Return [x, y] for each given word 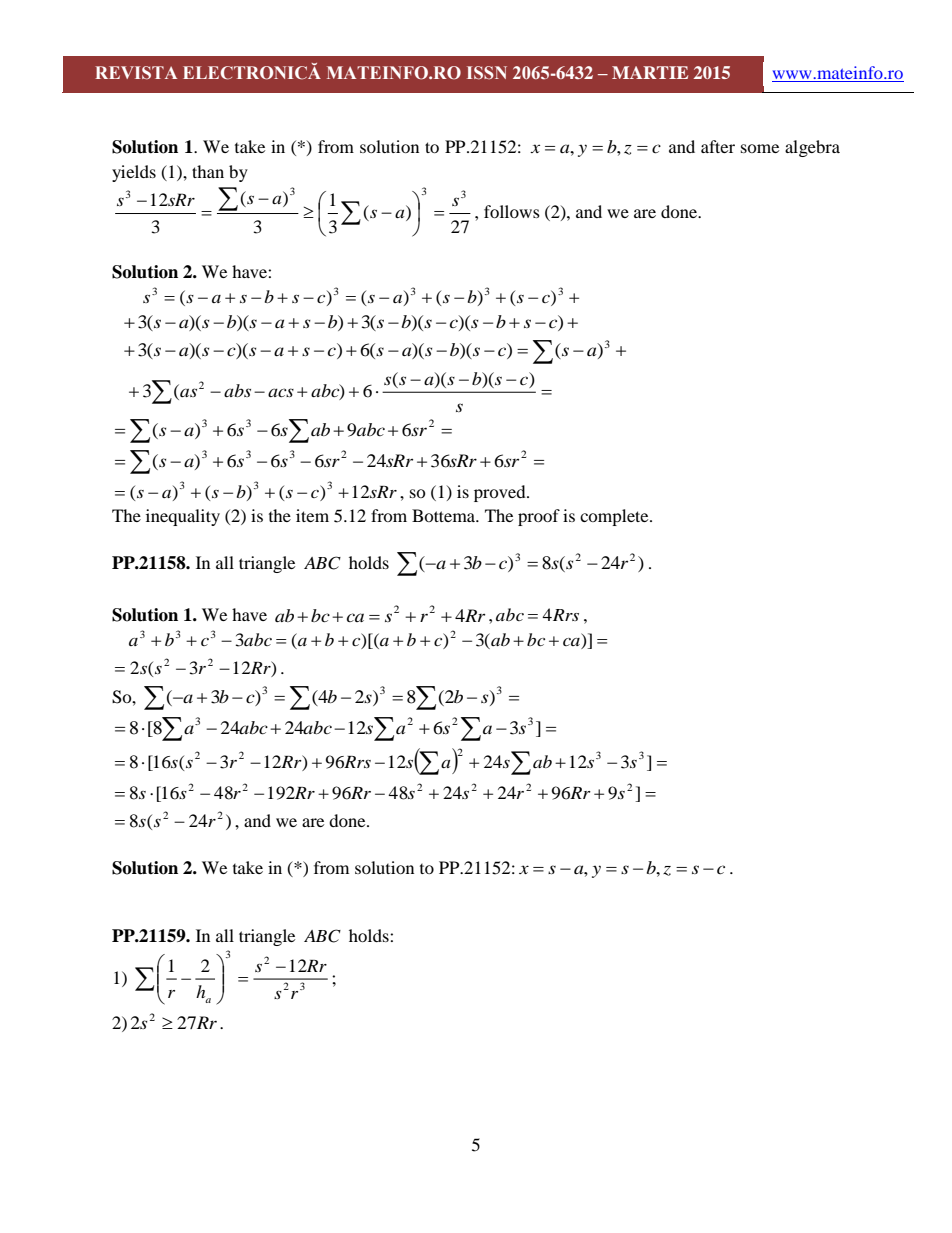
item [312, 515]
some [760, 148]
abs [237, 390]
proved [501, 493]
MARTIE [650, 72]
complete [615, 517]
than [208, 171]
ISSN [487, 73]
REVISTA [136, 73]
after [718, 146]
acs [281, 392]
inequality [183, 517]
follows [512, 211]
